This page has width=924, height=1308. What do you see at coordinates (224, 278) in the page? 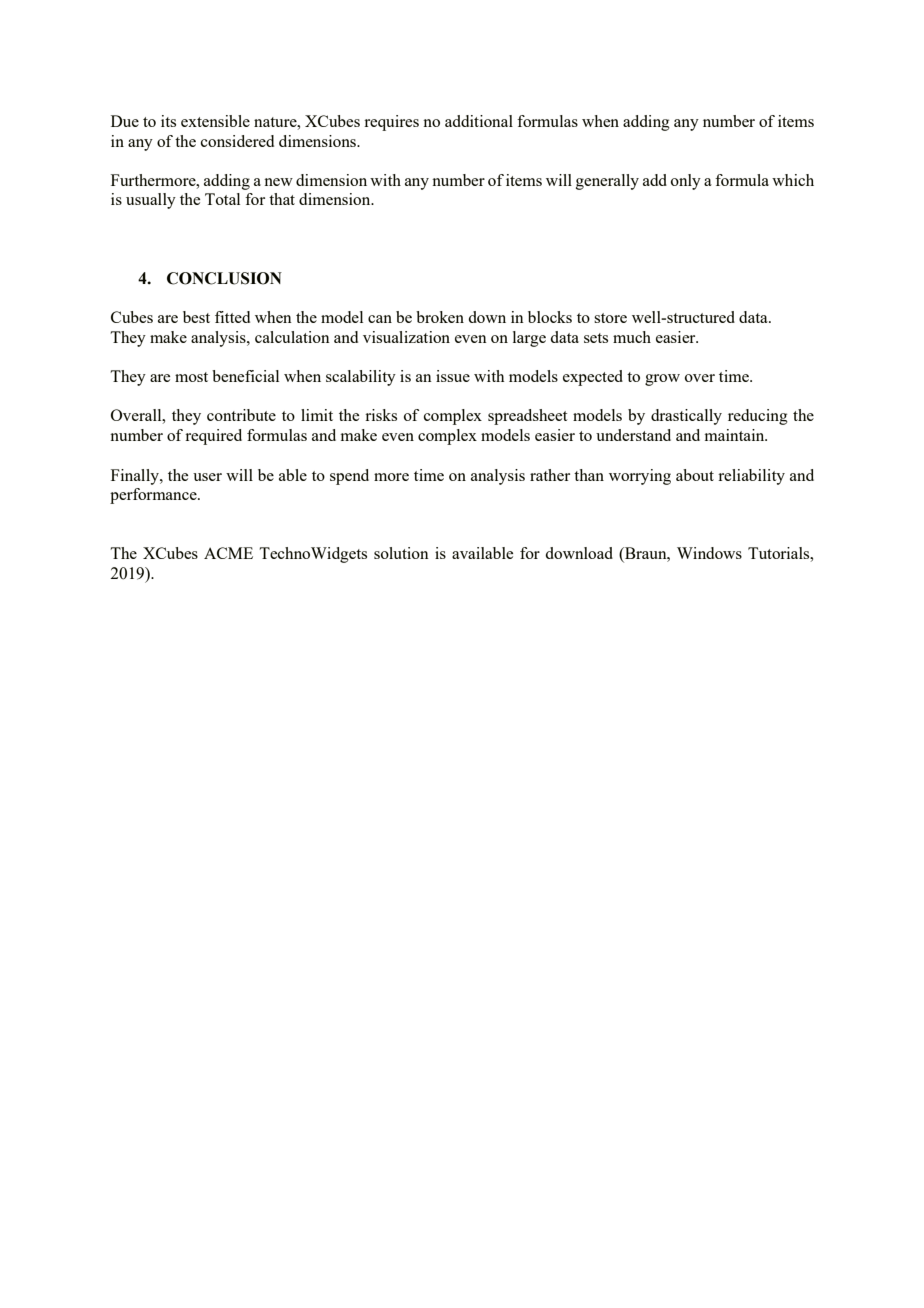
I see `CONCLUSION` at bounding box center [224, 278].
